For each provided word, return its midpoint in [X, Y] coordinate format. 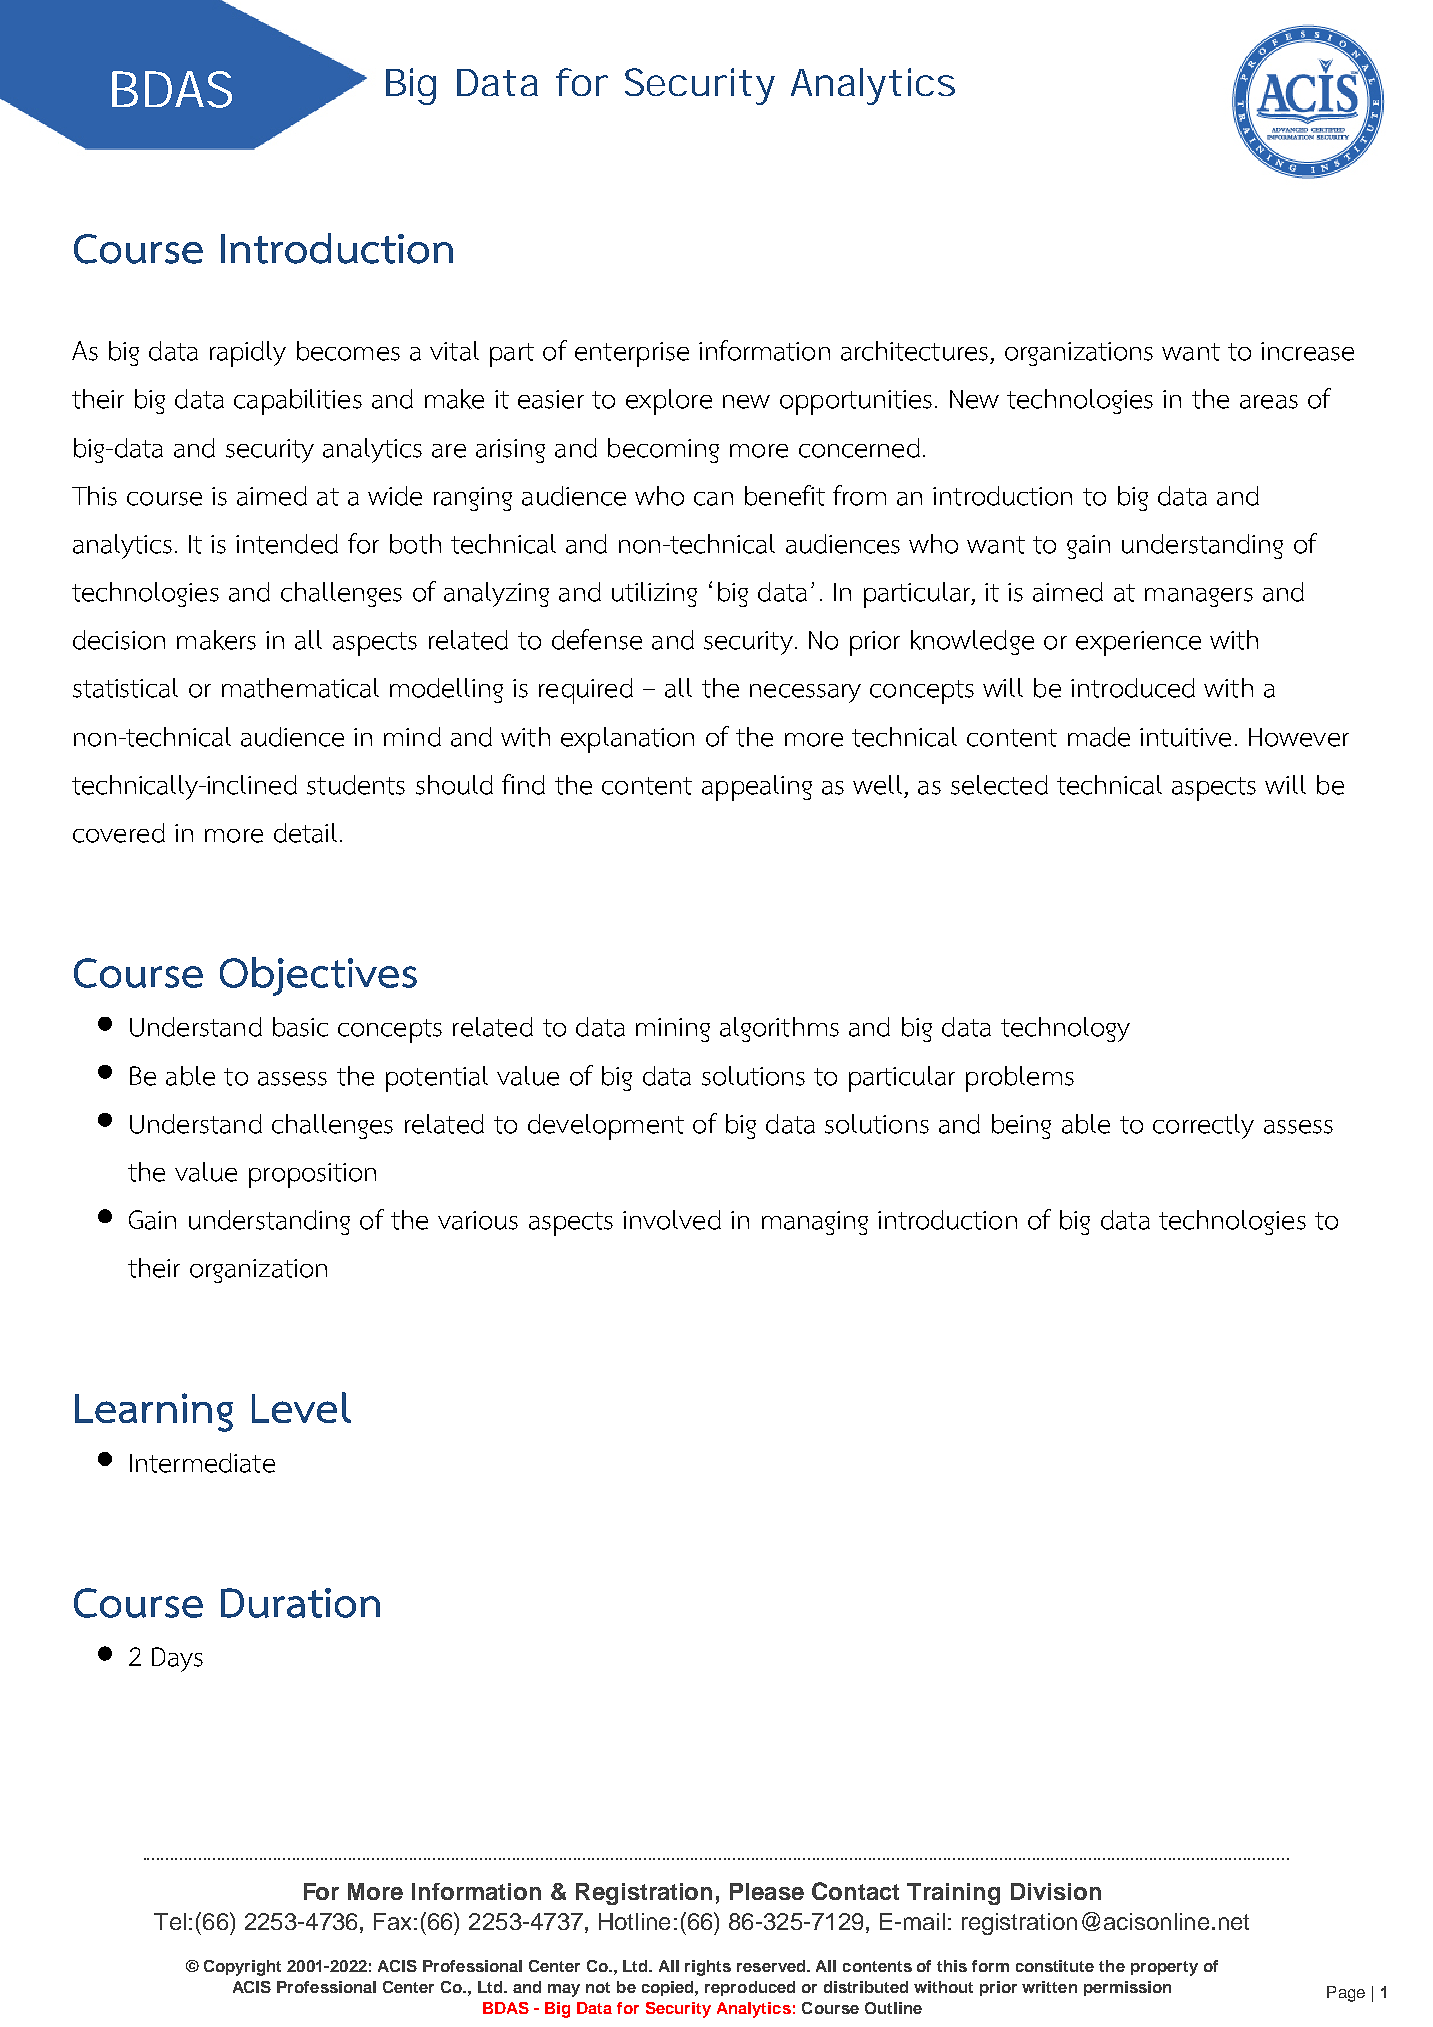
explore [669, 402]
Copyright [242, 1968]
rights [708, 1968]
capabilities [298, 402]
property [1164, 1968]
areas [1269, 402]
